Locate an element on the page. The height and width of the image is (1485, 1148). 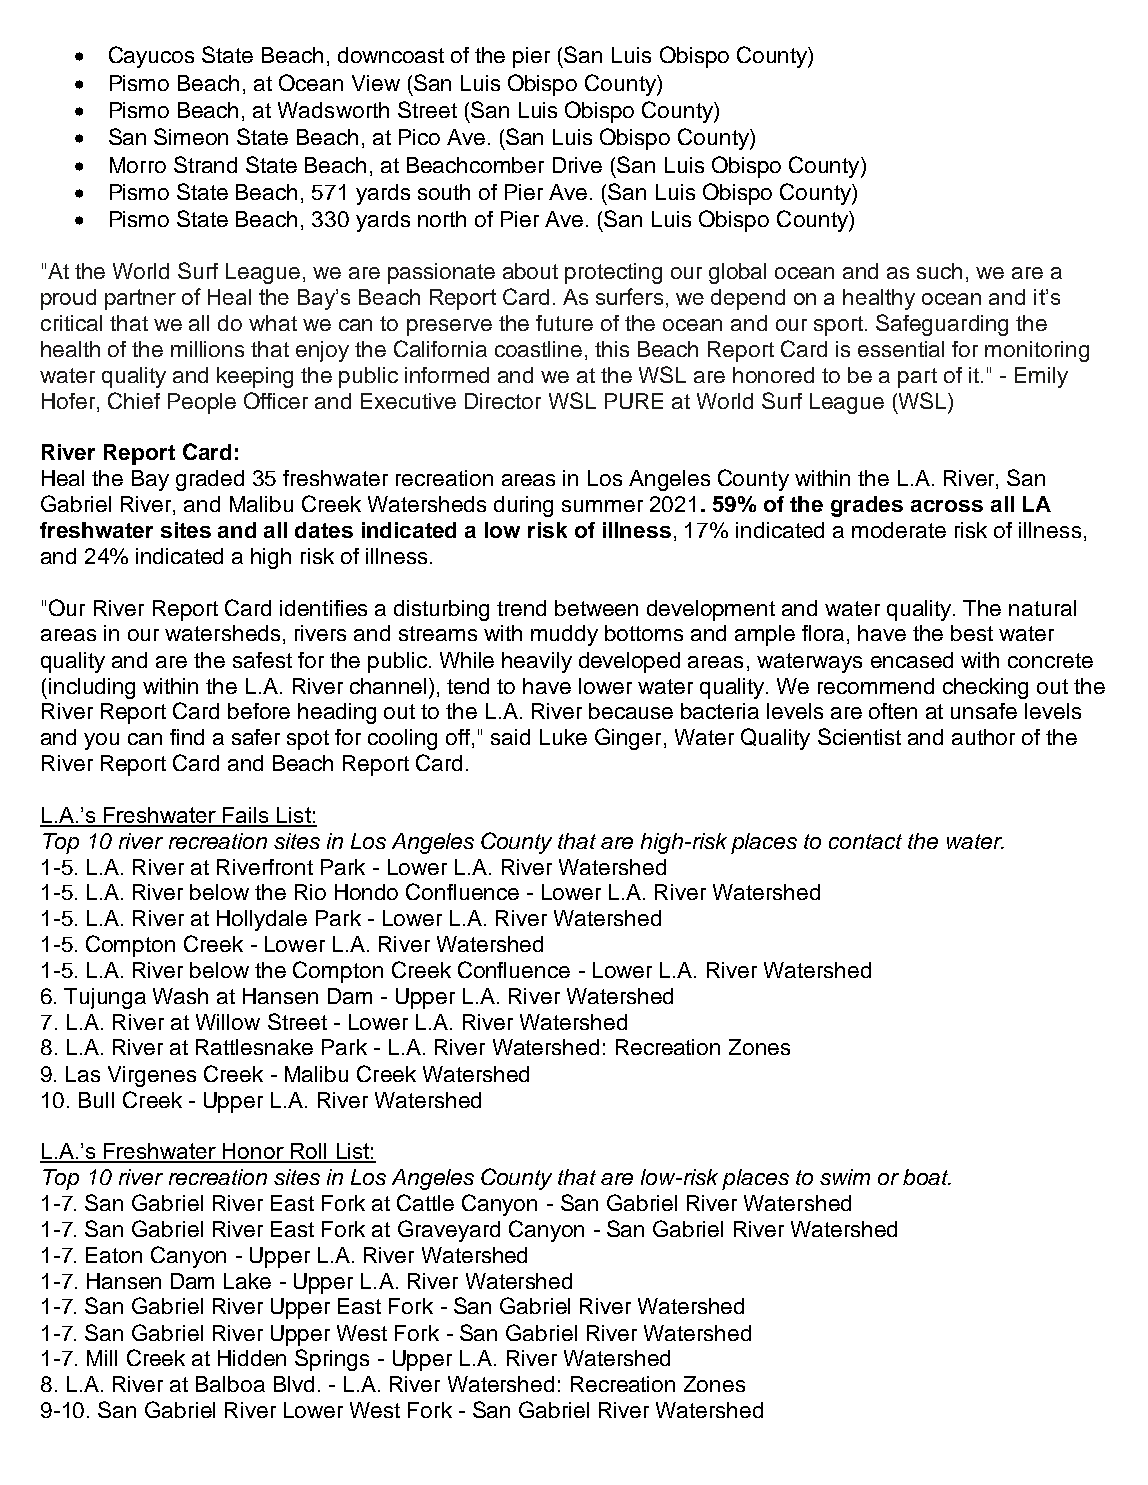
find is located at coordinates (187, 737).
